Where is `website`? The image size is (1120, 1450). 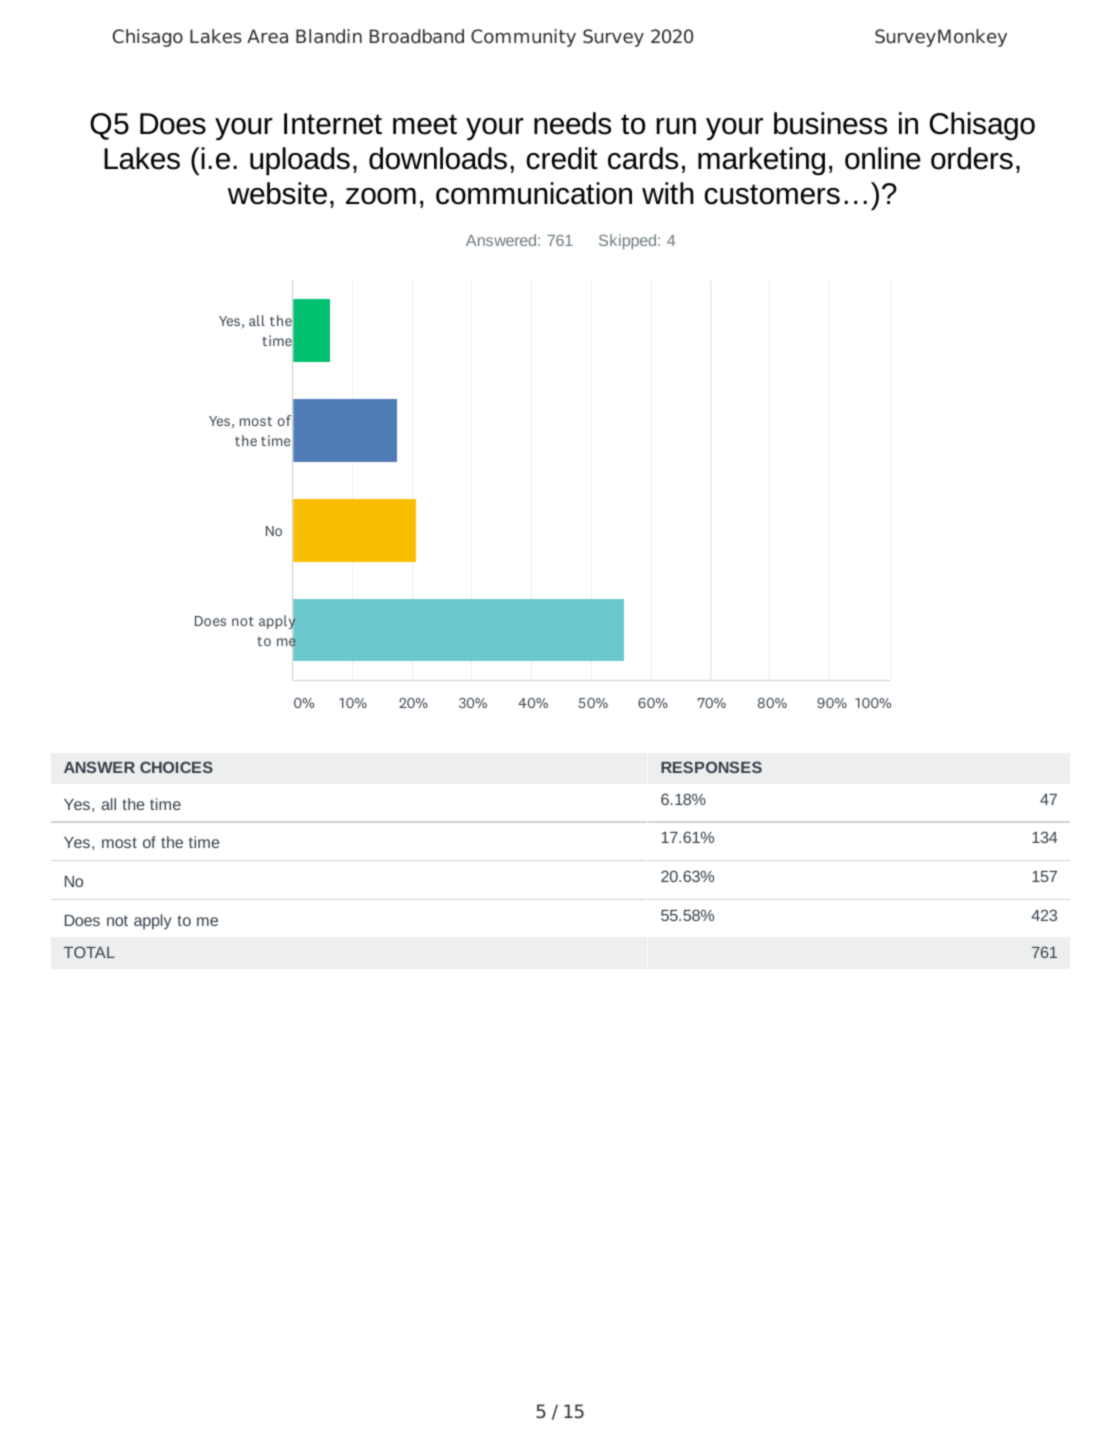 website is located at coordinates (277, 193).
